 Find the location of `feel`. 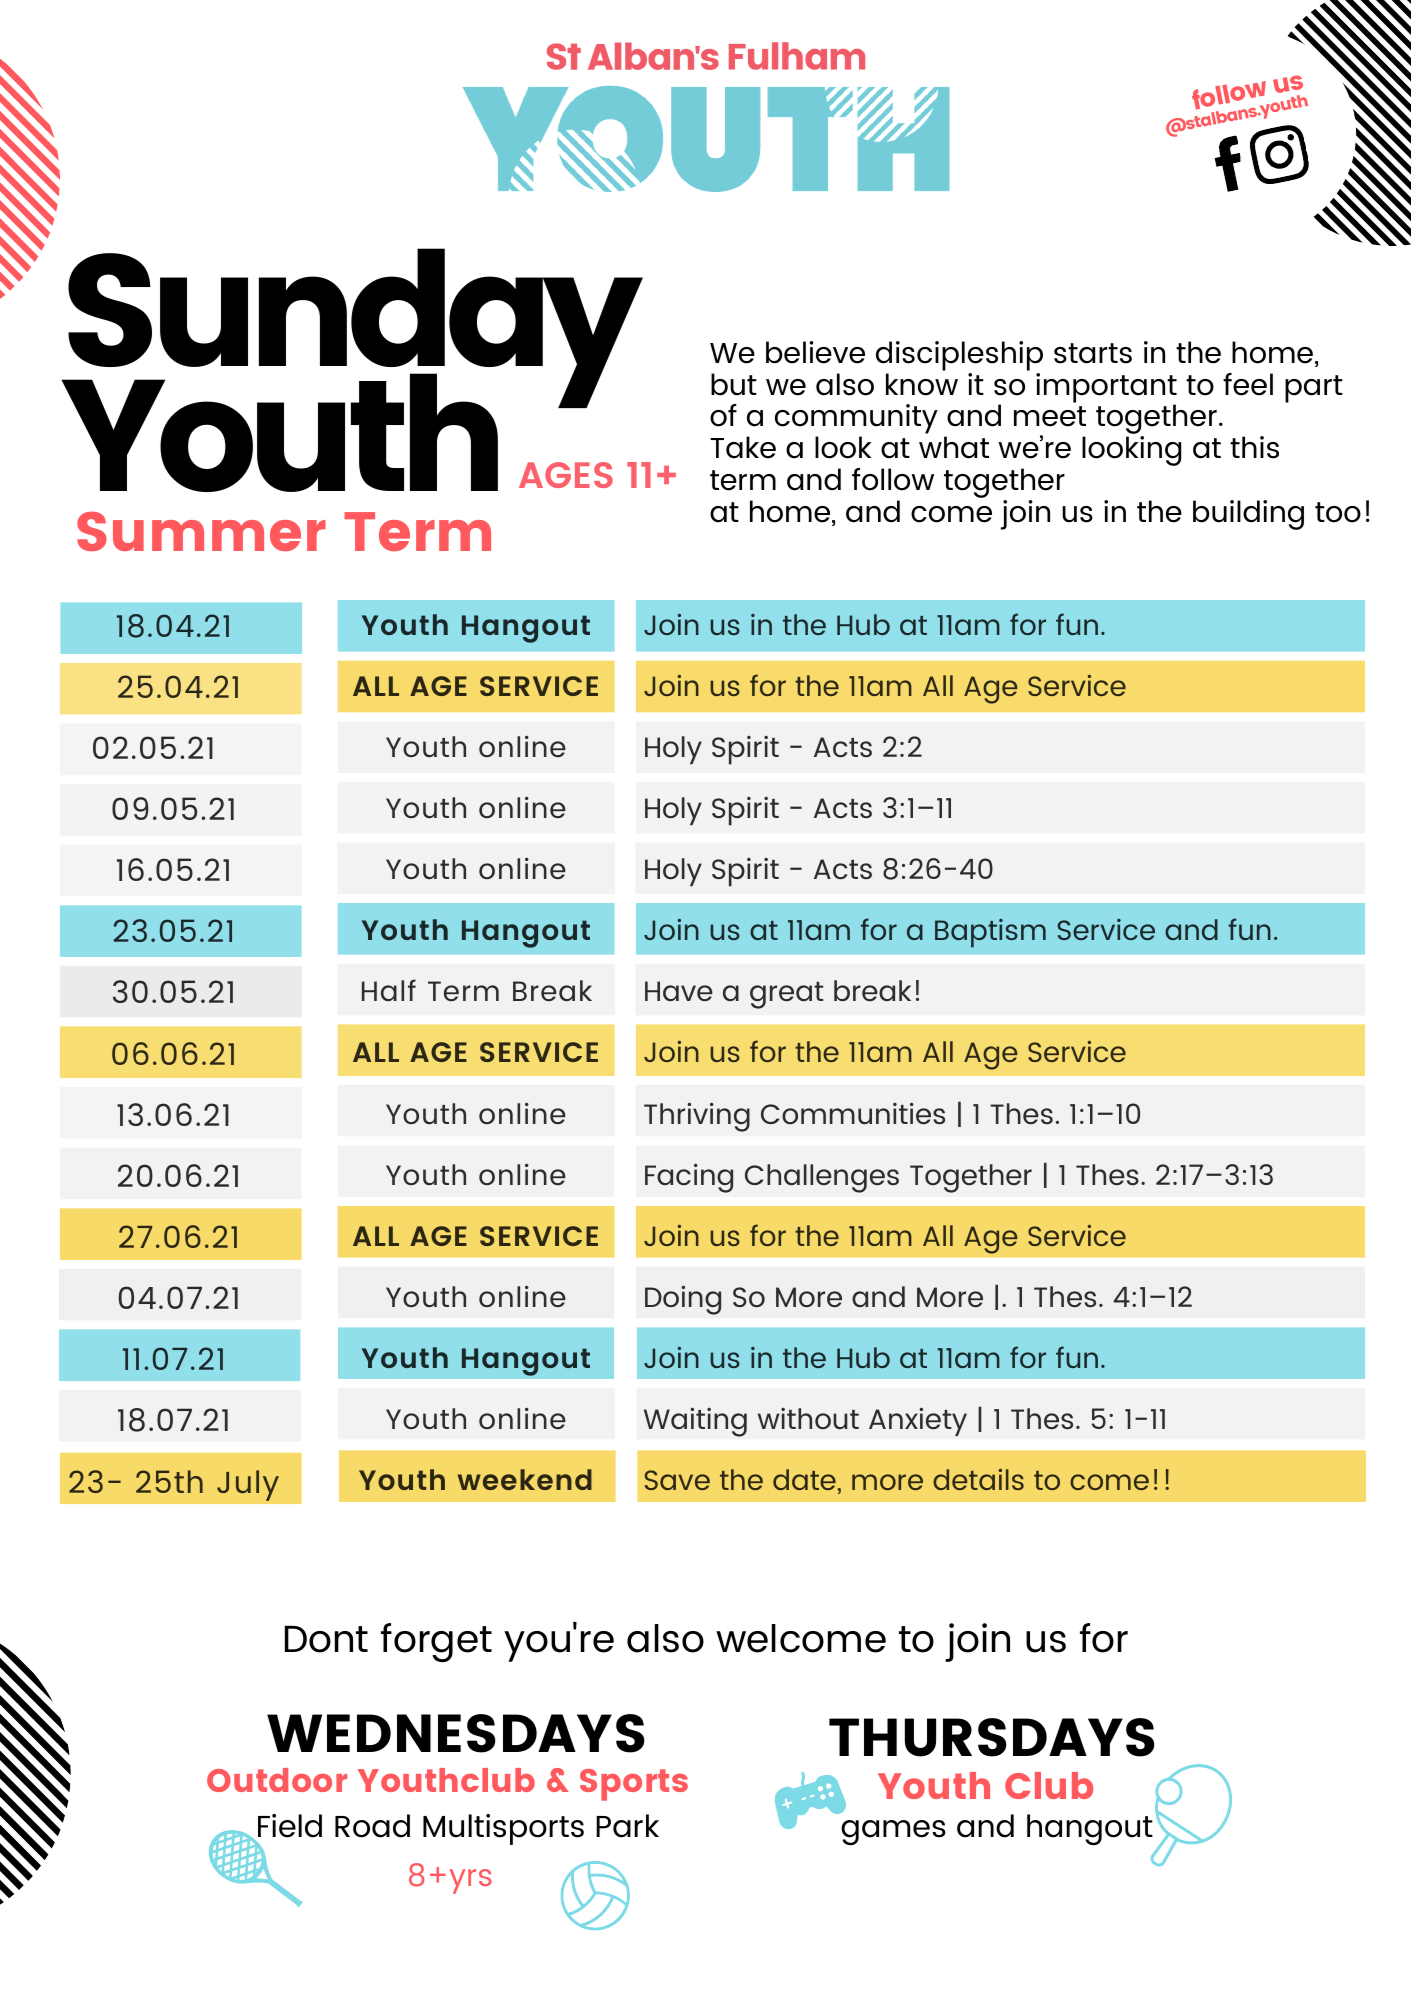

feel is located at coordinates (1248, 384).
